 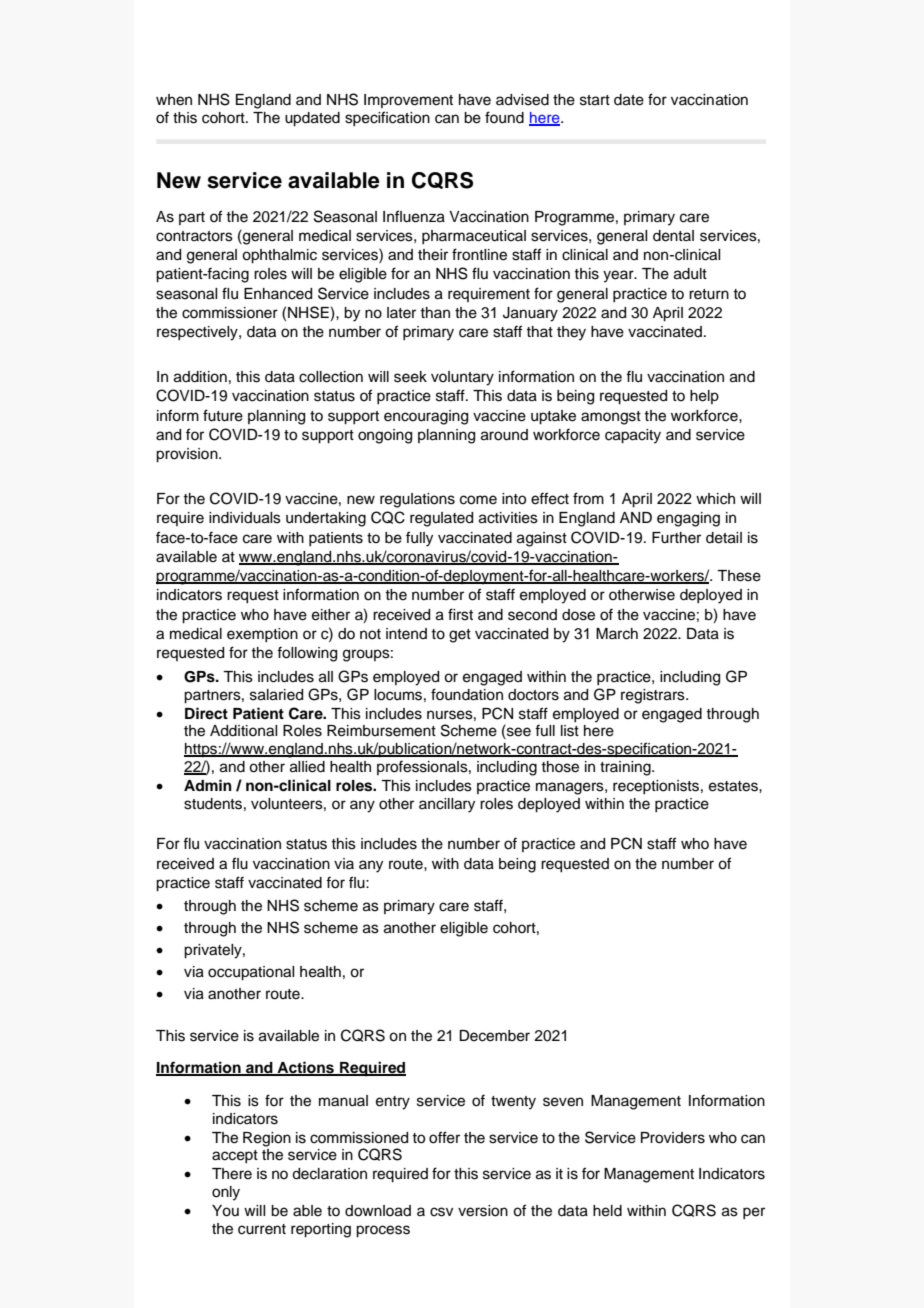 What do you see at coordinates (483, 1211) in the page?
I see `version` at bounding box center [483, 1211].
